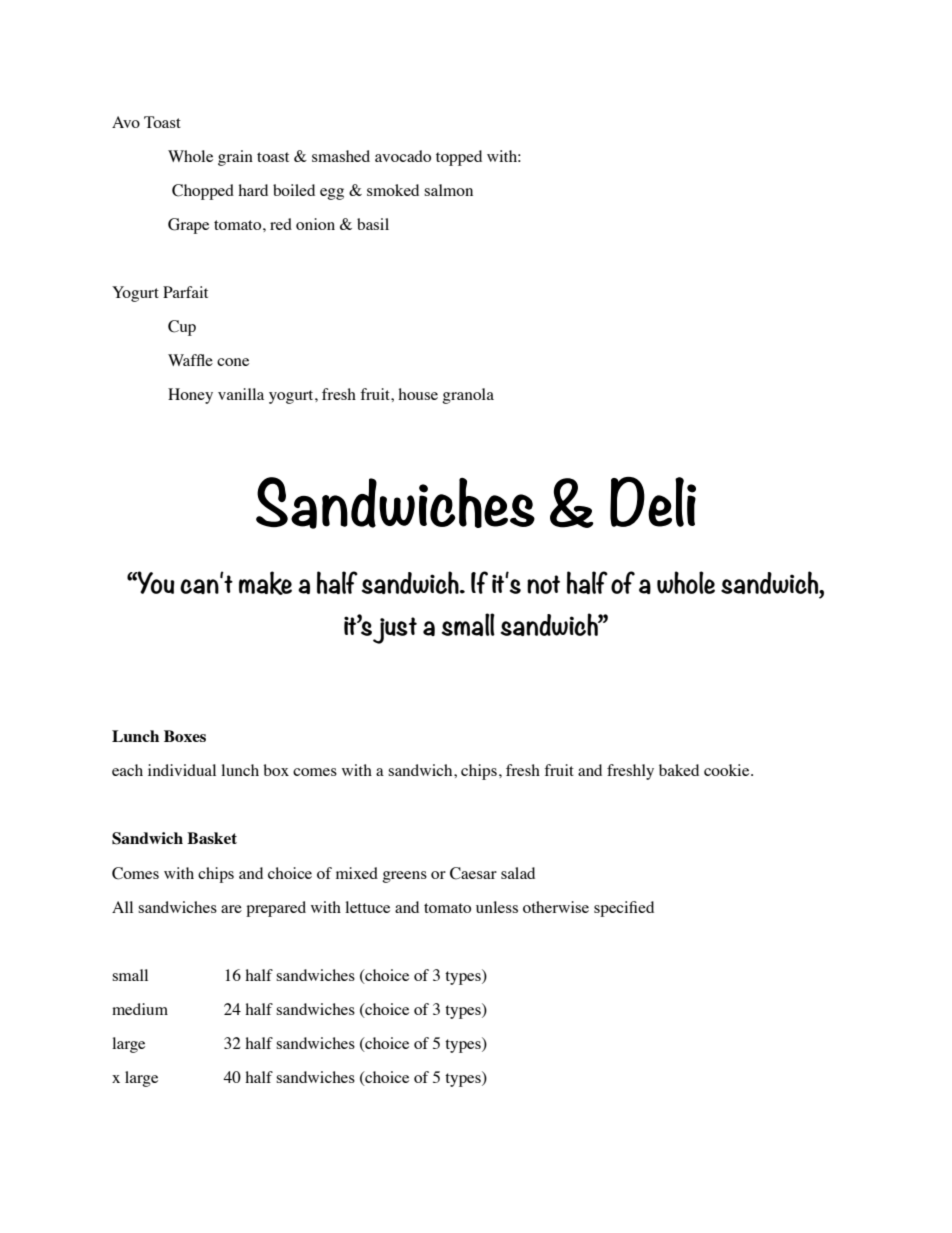 The image size is (952, 1233). What do you see at coordinates (543, 584) in the screenshot?
I see `not` at bounding box center [543, 584].
